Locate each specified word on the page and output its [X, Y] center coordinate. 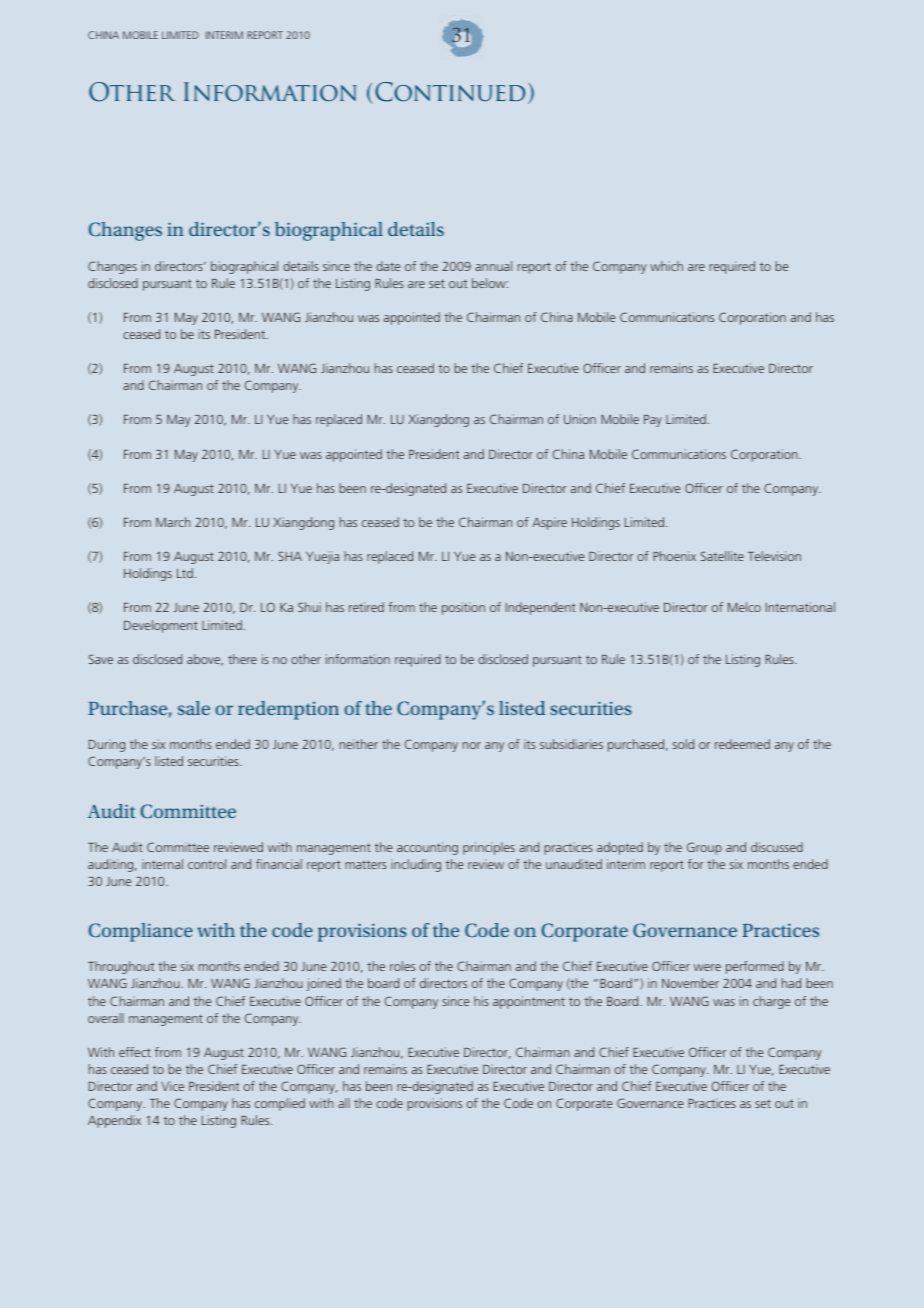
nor [472, 745]
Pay [653, 421]
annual [493, 266]
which [666, 266]
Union [580, 419]
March [173, 522]
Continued [450, 92]
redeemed [742, 744]
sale [194, 708]
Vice [172, 1086]
